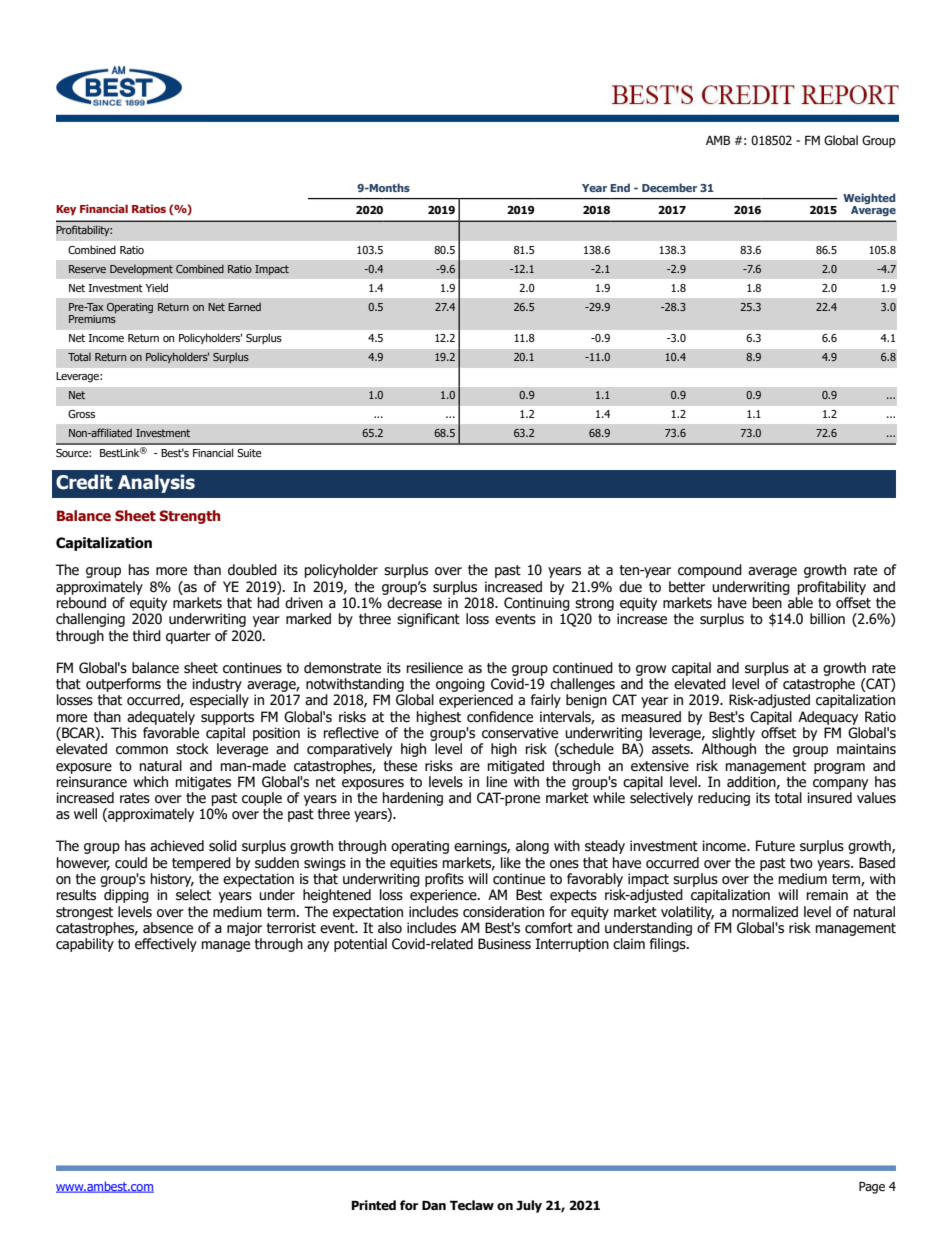 The width and height of the screenshot is (952, 1233). I want to click on Weighted, so click(869, 198).
